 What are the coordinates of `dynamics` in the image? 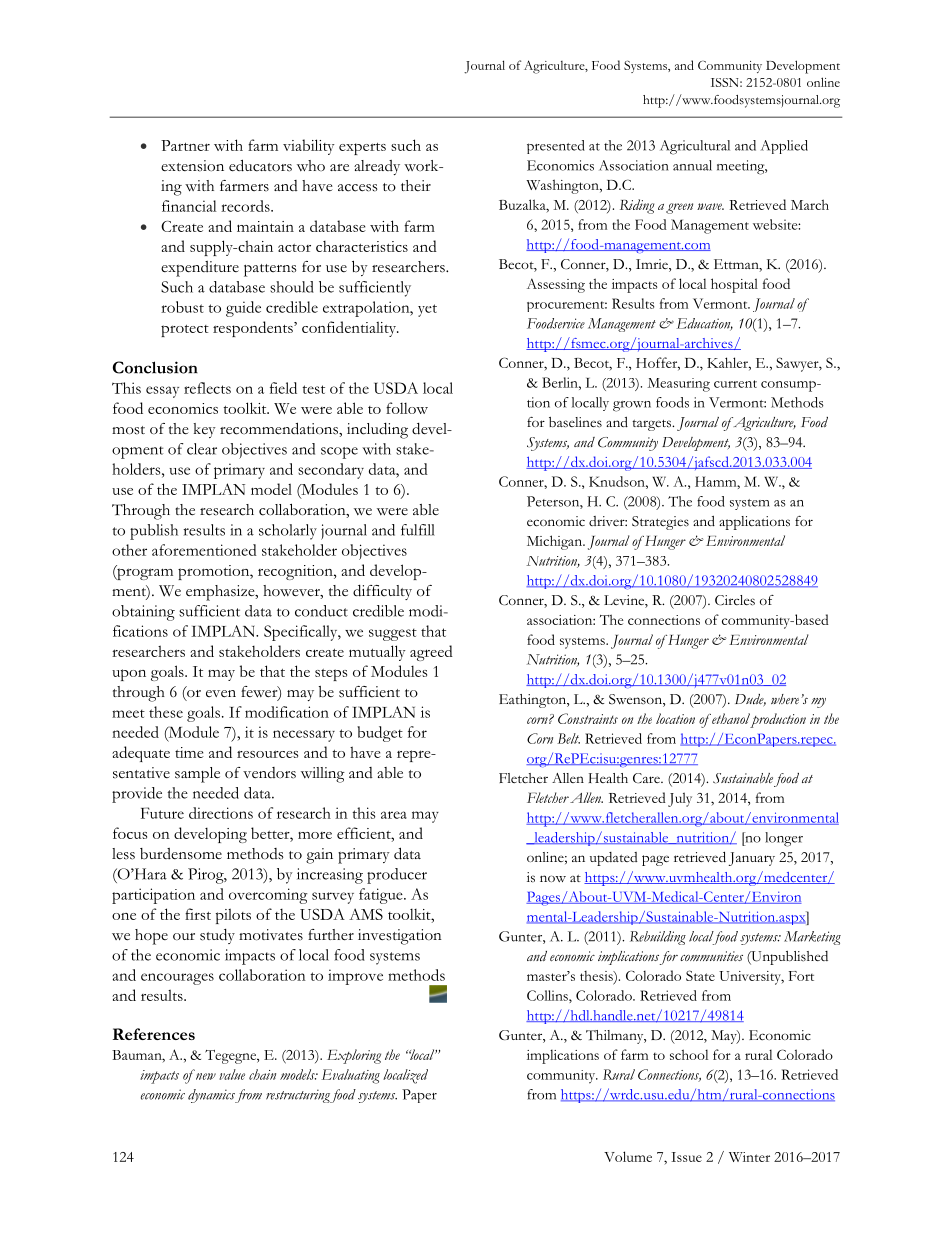 It's located at (212, 1096).
